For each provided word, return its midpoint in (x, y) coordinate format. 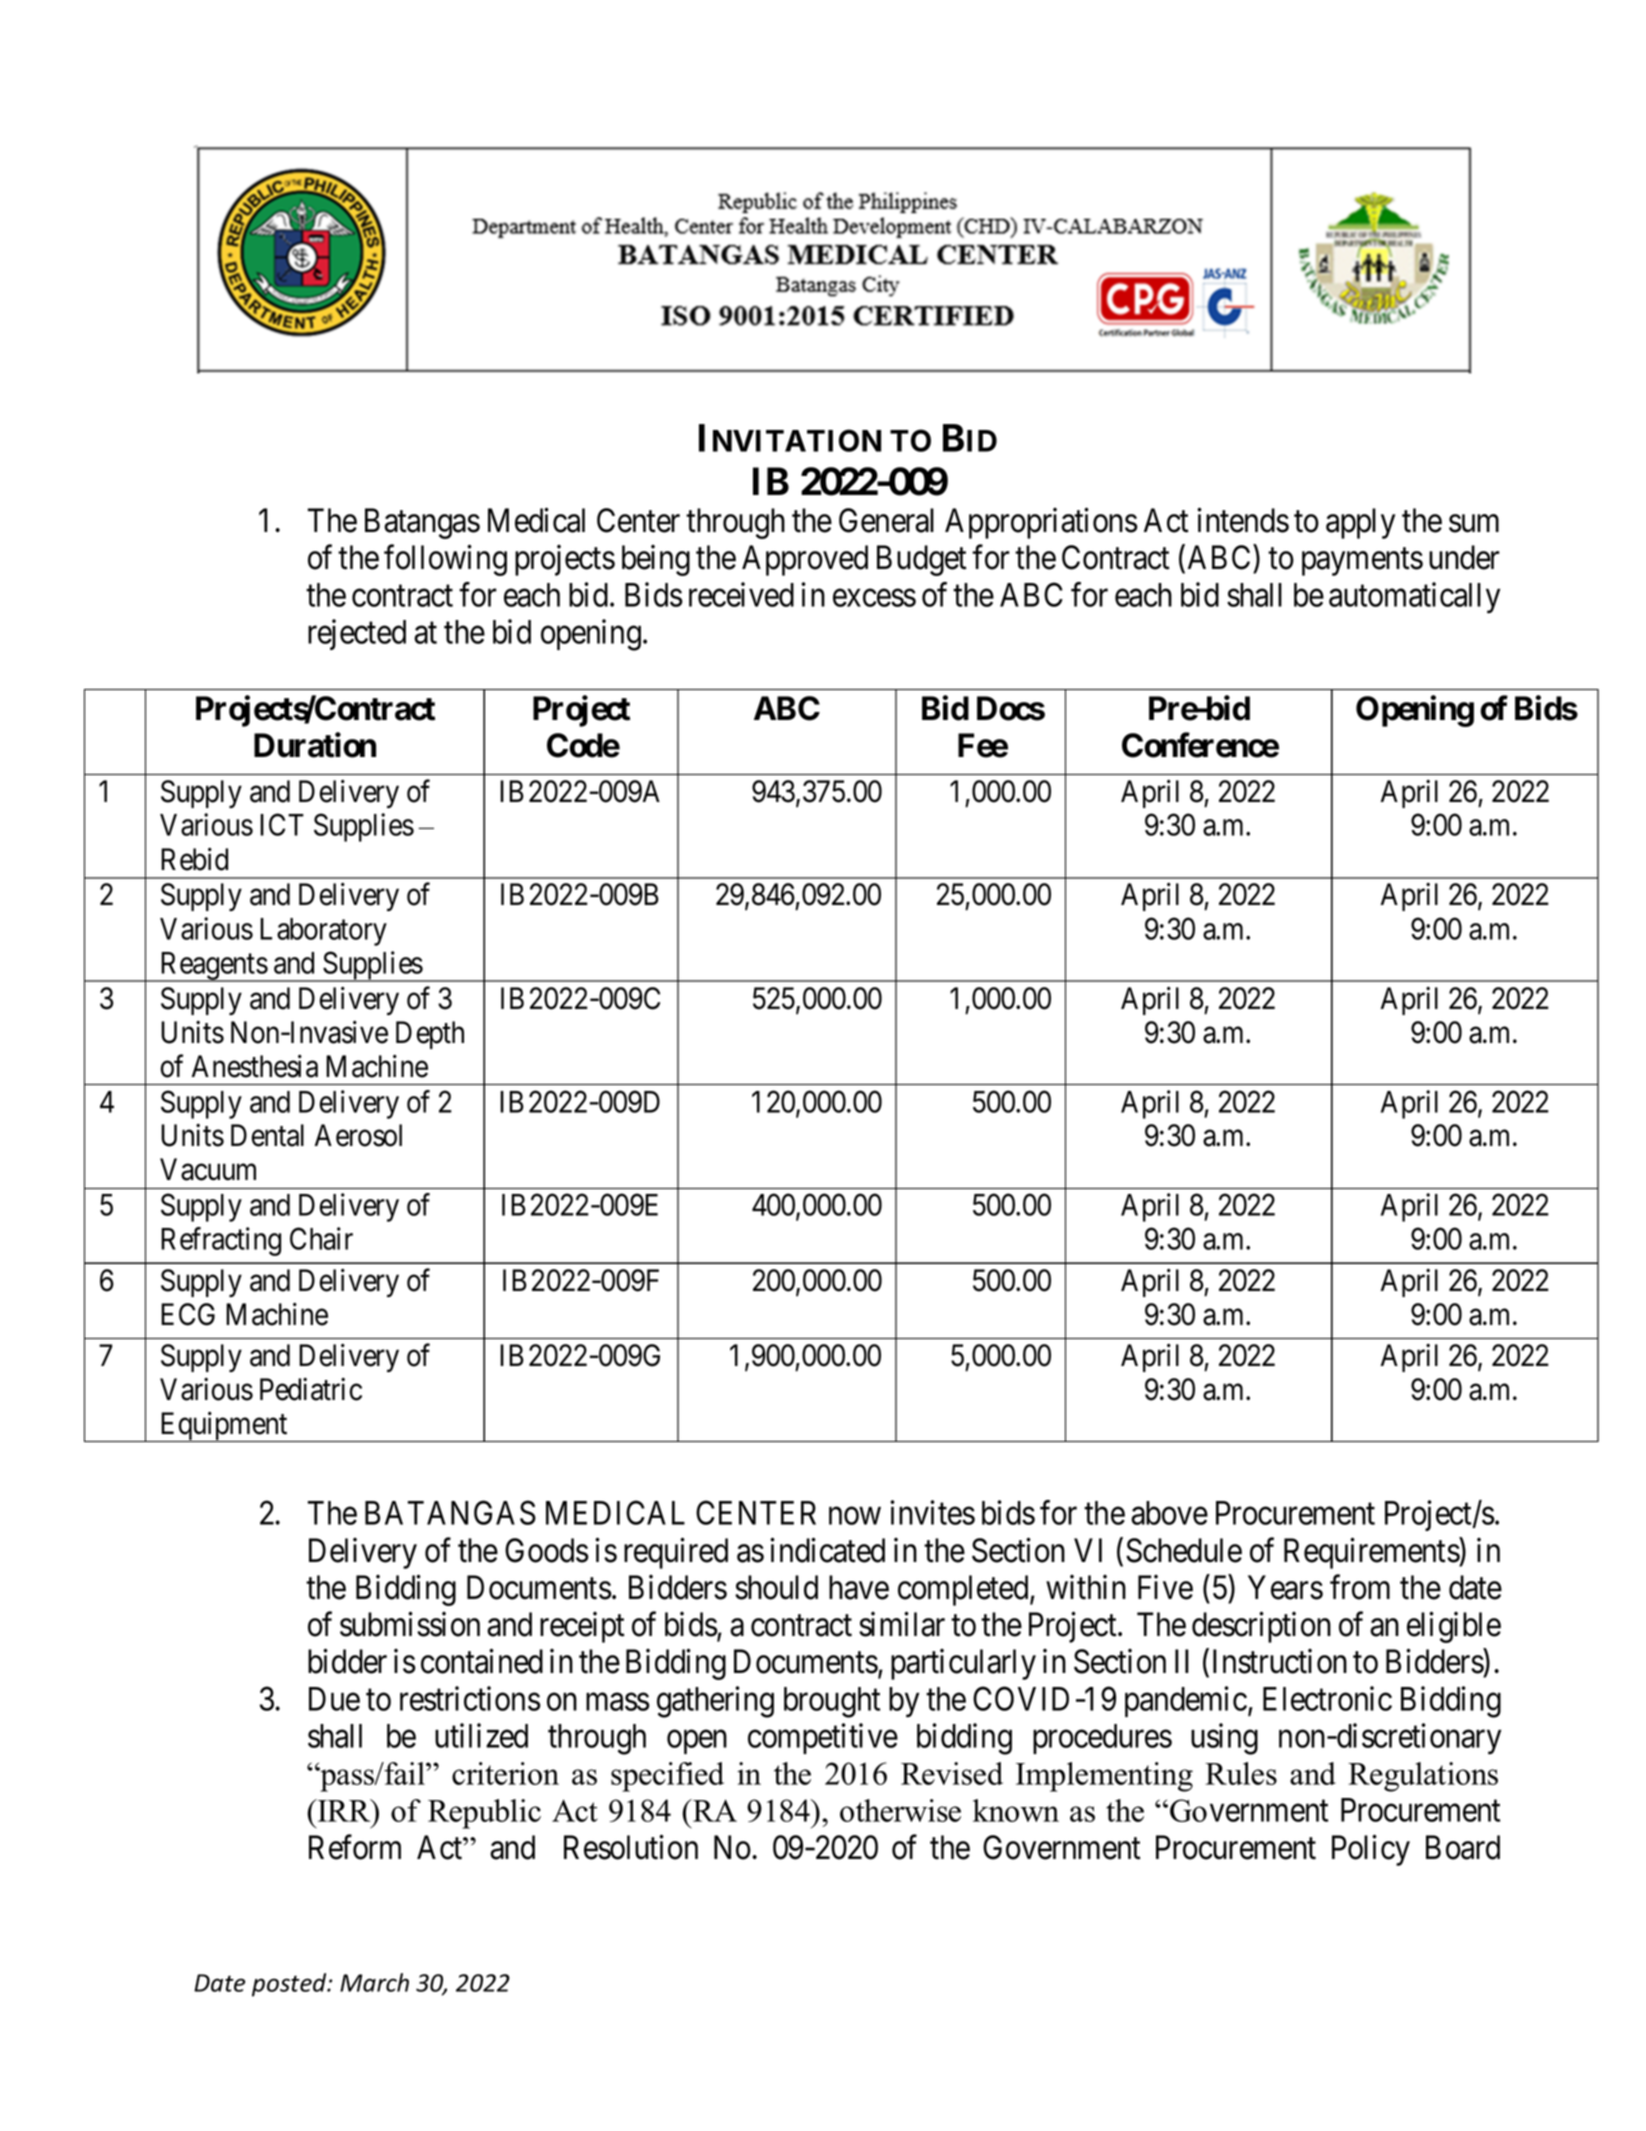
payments (1362, 562)
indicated (827, 1550)
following (445, 560)
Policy (1371, 1850)
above (1169, 1513)
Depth (430, 1035)
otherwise (900, 1810)
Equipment (224, 1427)
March (374, 1982)
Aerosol (358, 1135)
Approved (805, 560)
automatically (1414, 598)
